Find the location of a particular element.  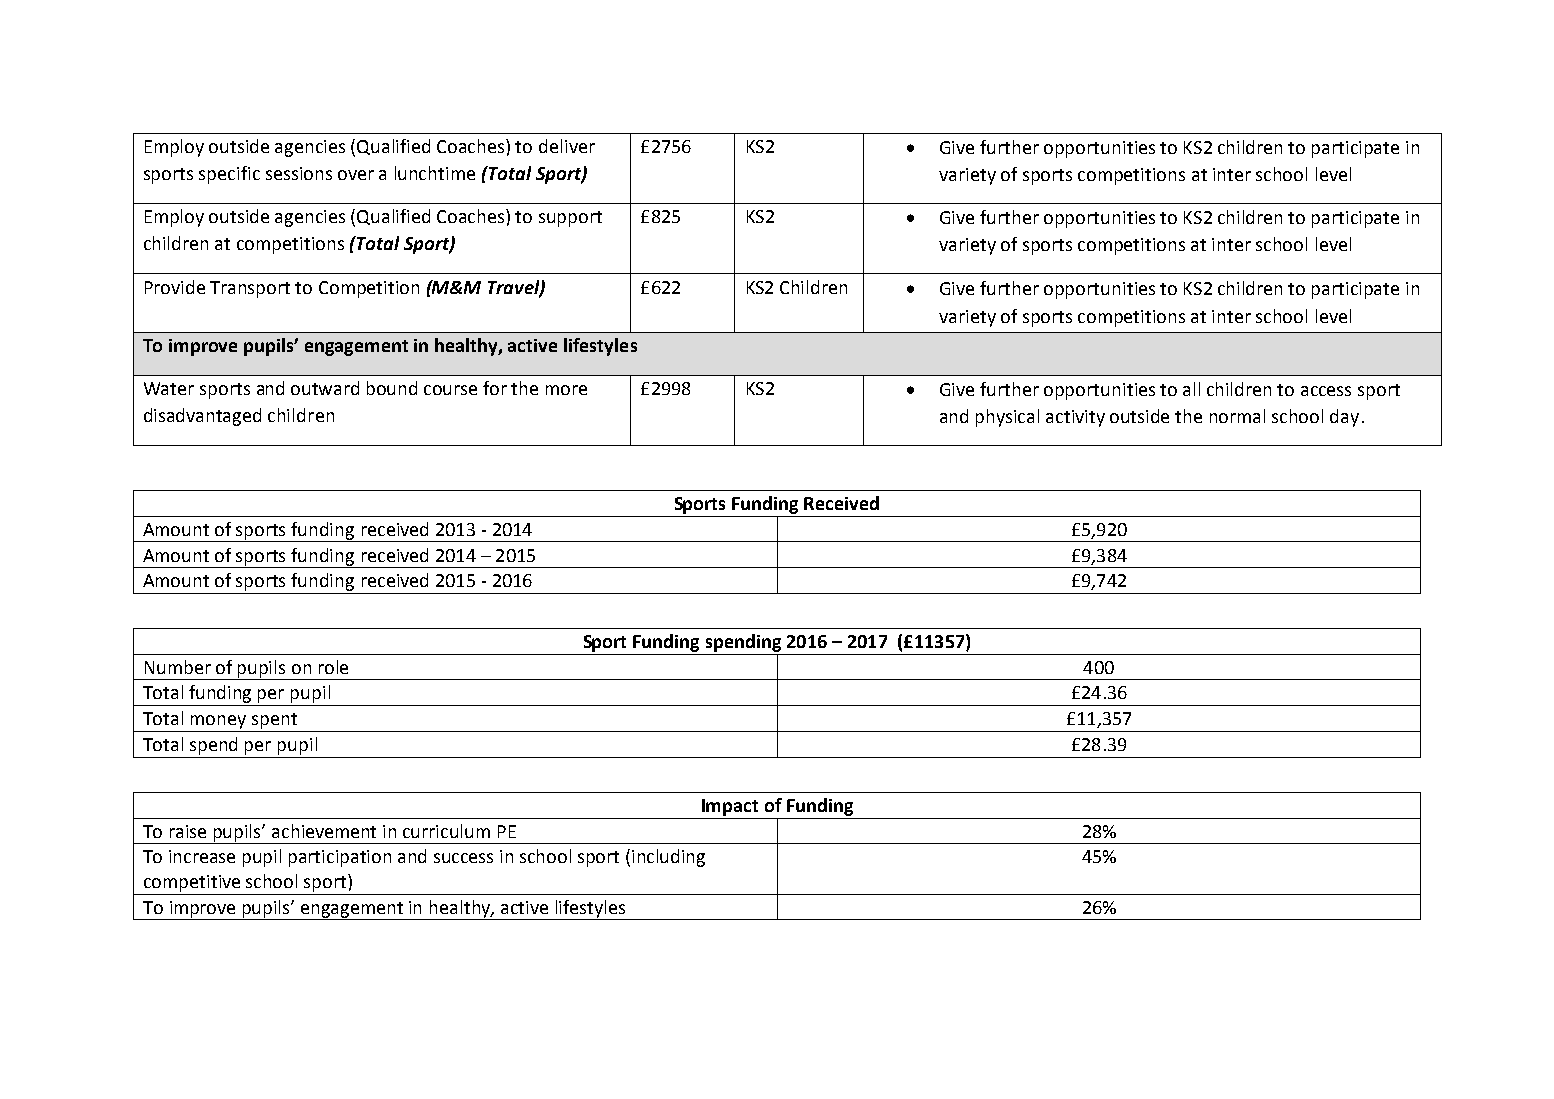

deliver is located at coordinates (567, 146).
